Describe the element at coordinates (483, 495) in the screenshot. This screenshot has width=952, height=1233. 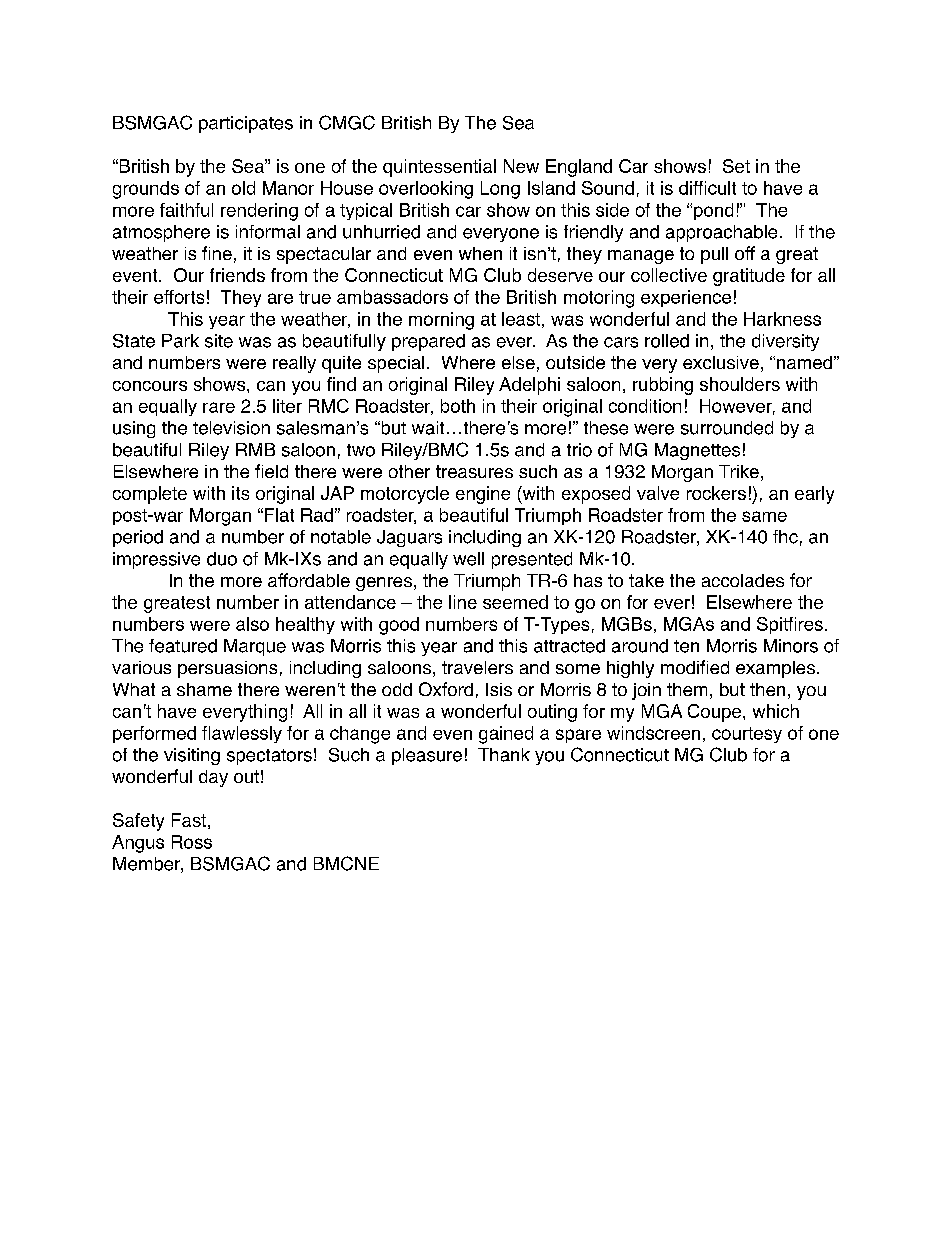
I see `engine` at that location.
